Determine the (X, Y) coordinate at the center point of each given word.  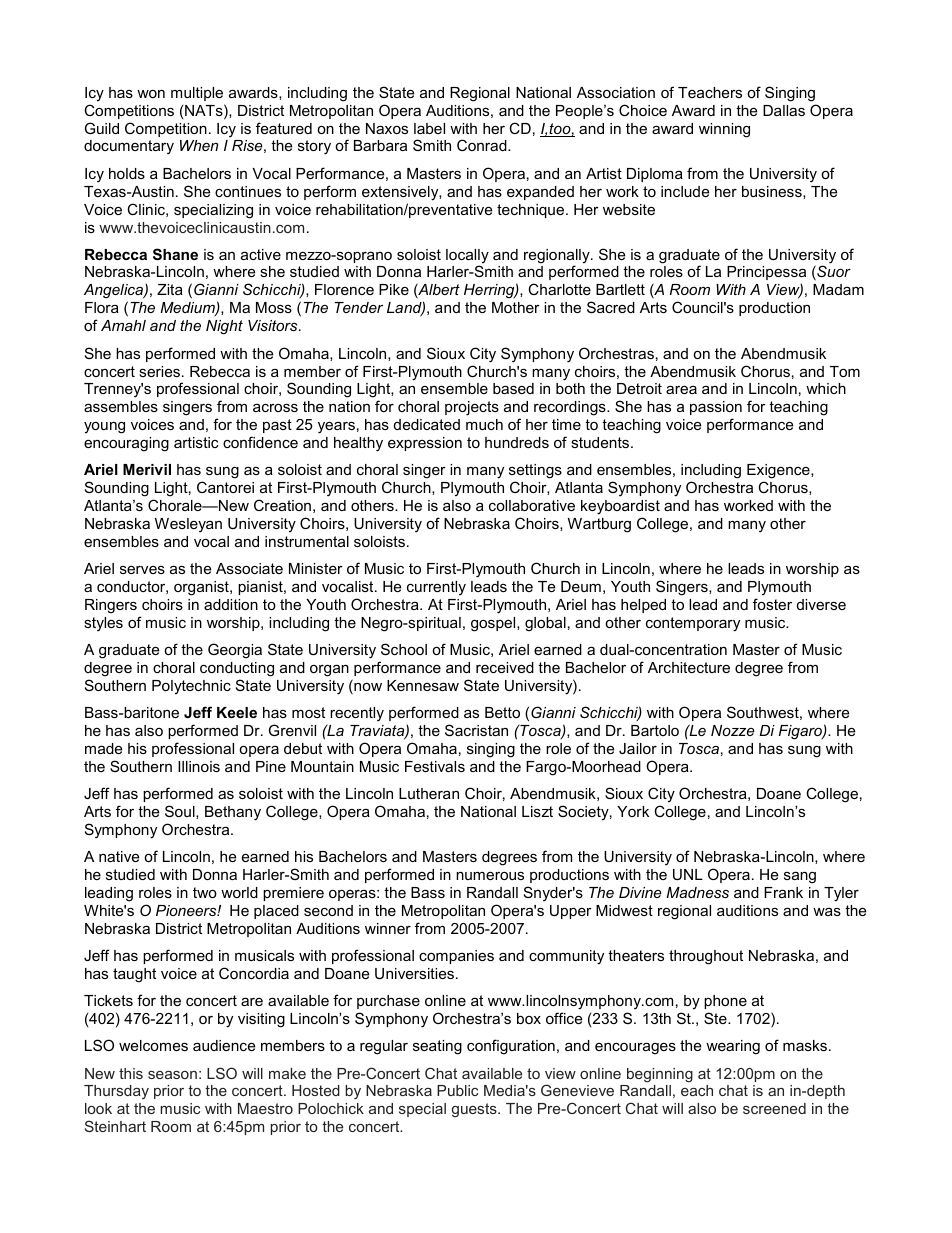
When (199, 145)
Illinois (199, 766)
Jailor (638, 748)
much (484, 424)
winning (724, 130)
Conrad (483, 145)
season (172, 1075)
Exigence (779, 473)
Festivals (435, 766)
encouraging (126, 444)
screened (774, 1108)
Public (457, 1090)
